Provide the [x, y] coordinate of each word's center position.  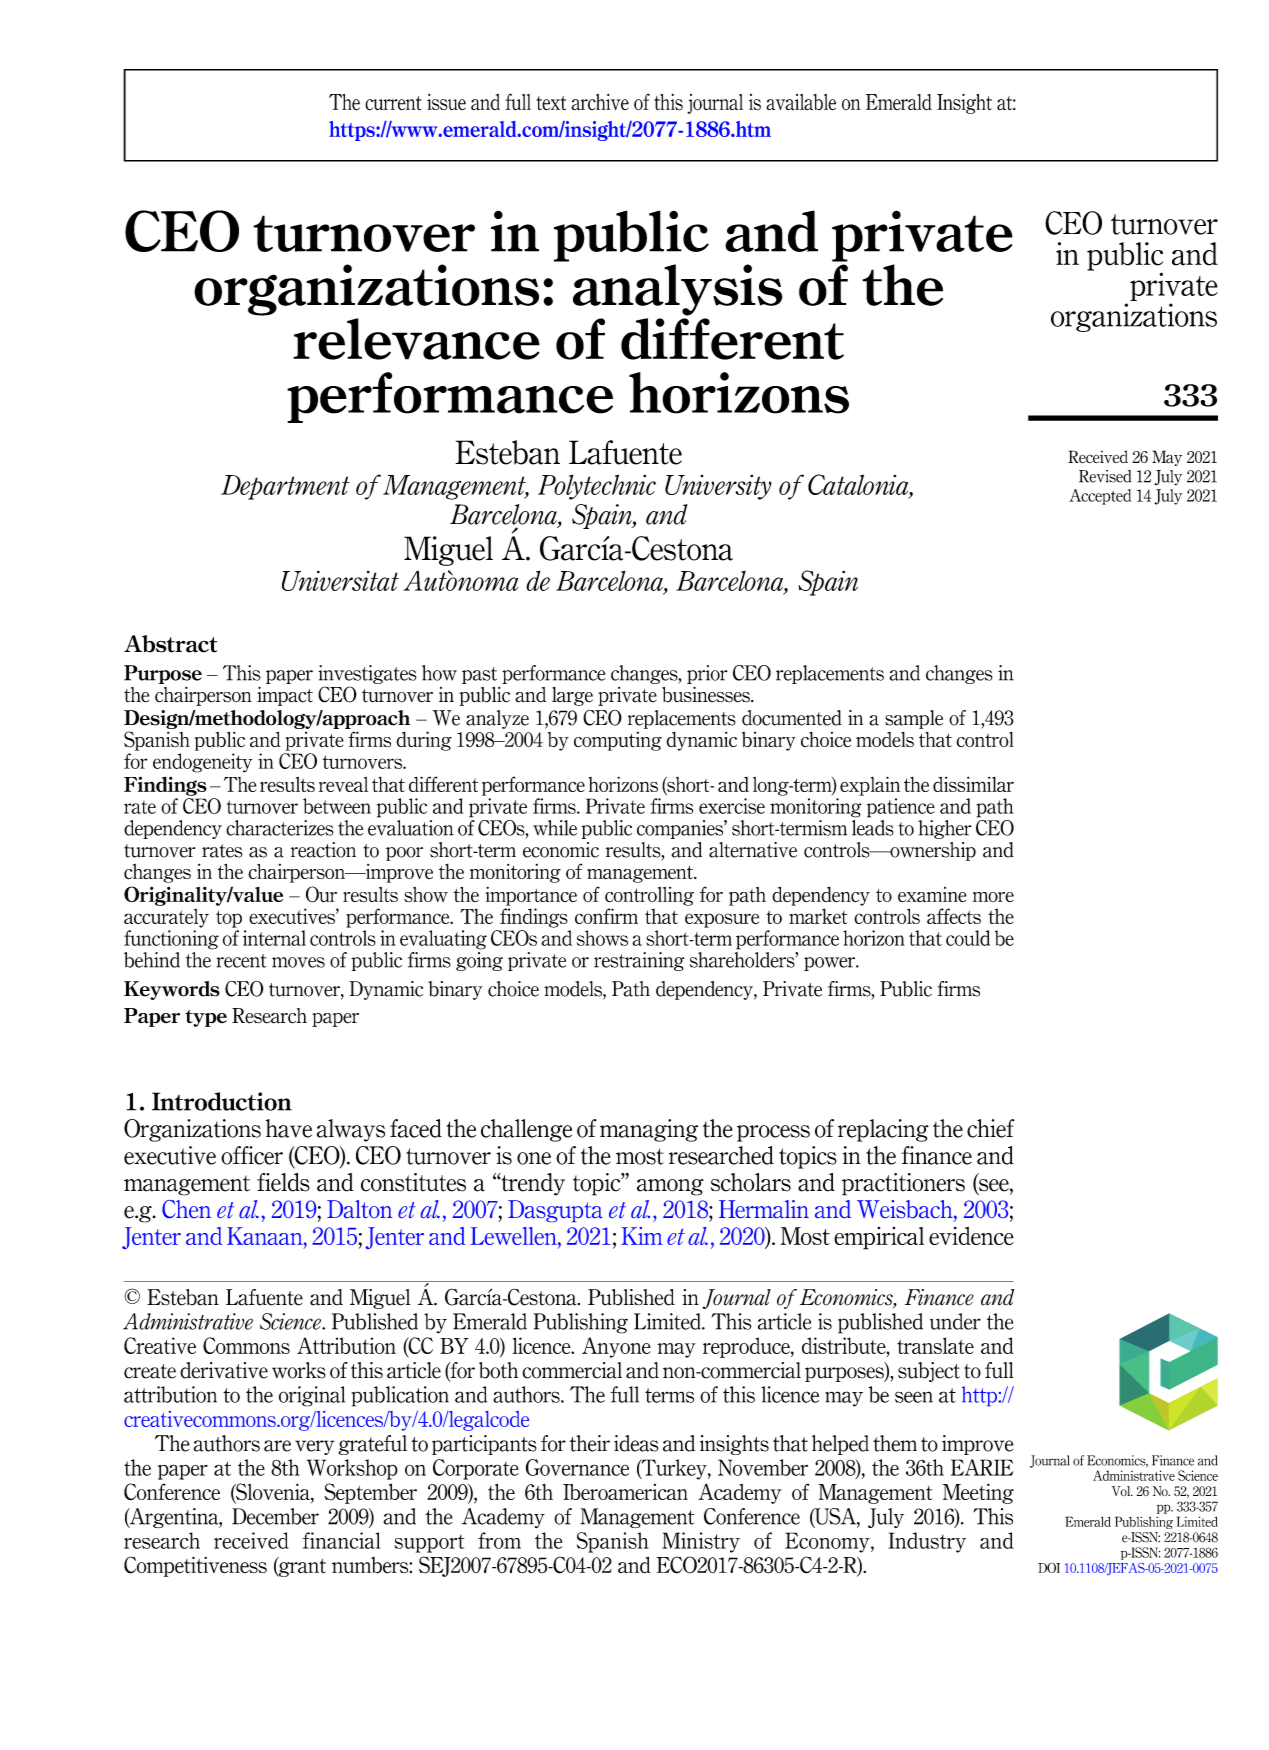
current [393, 103]
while [555, 828]
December [275, 1516]
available [801, 102]
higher [945, 829]
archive [600, 102]
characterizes [280, 828]
